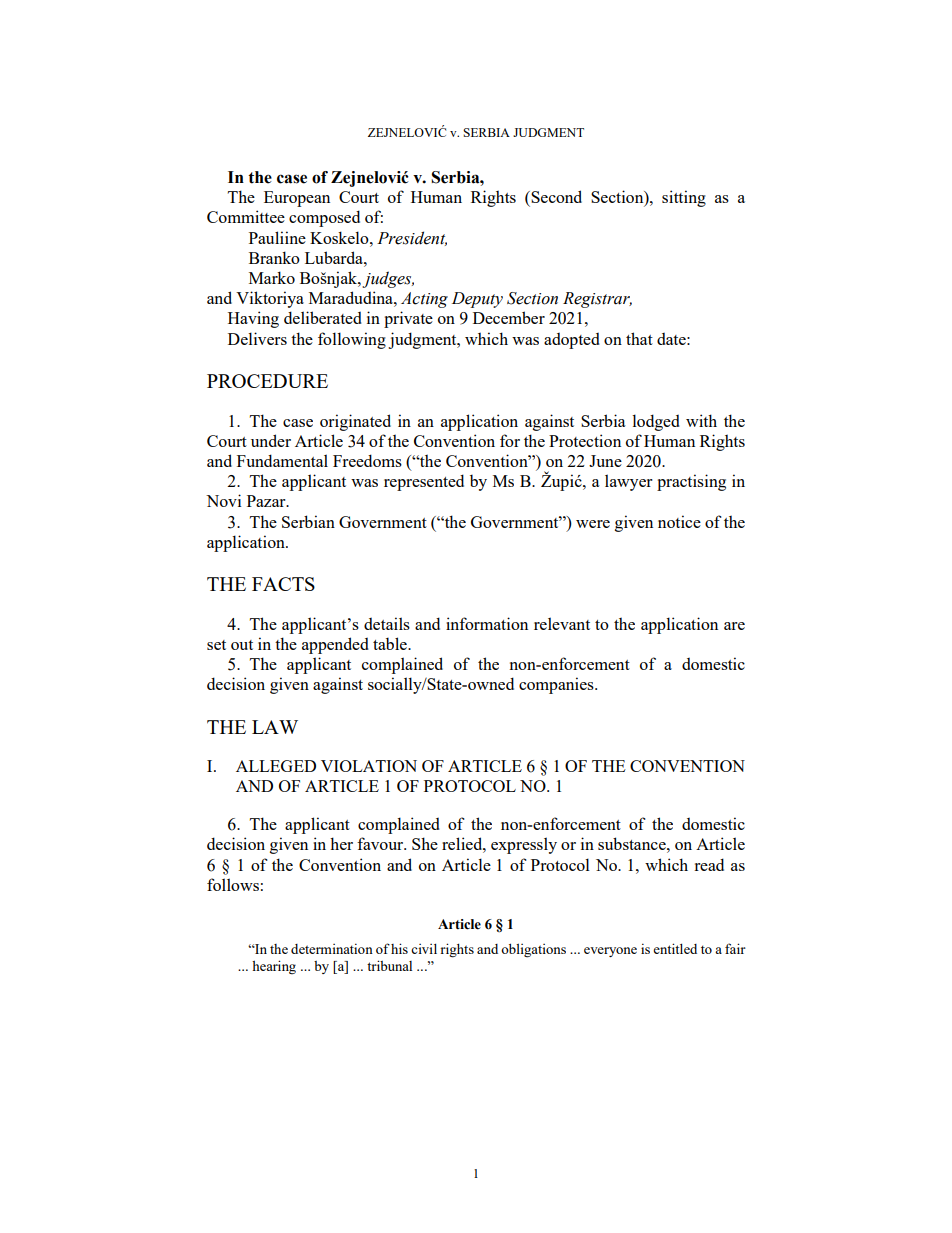 The height and width of the screenshot is (1233, 952). I want to click on notice, so click(679, 521).
